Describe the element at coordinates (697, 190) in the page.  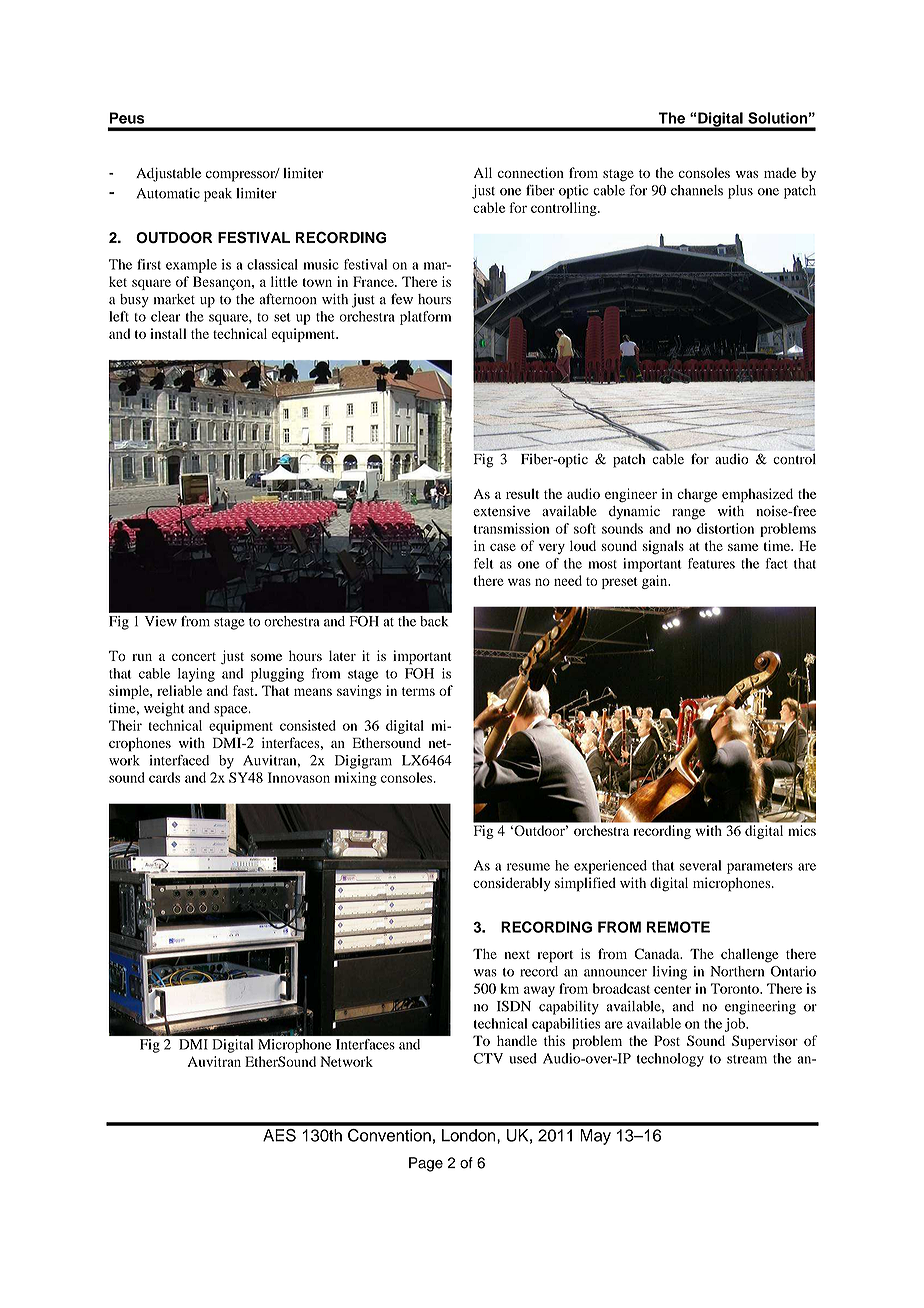
I see `channels` at that location.
